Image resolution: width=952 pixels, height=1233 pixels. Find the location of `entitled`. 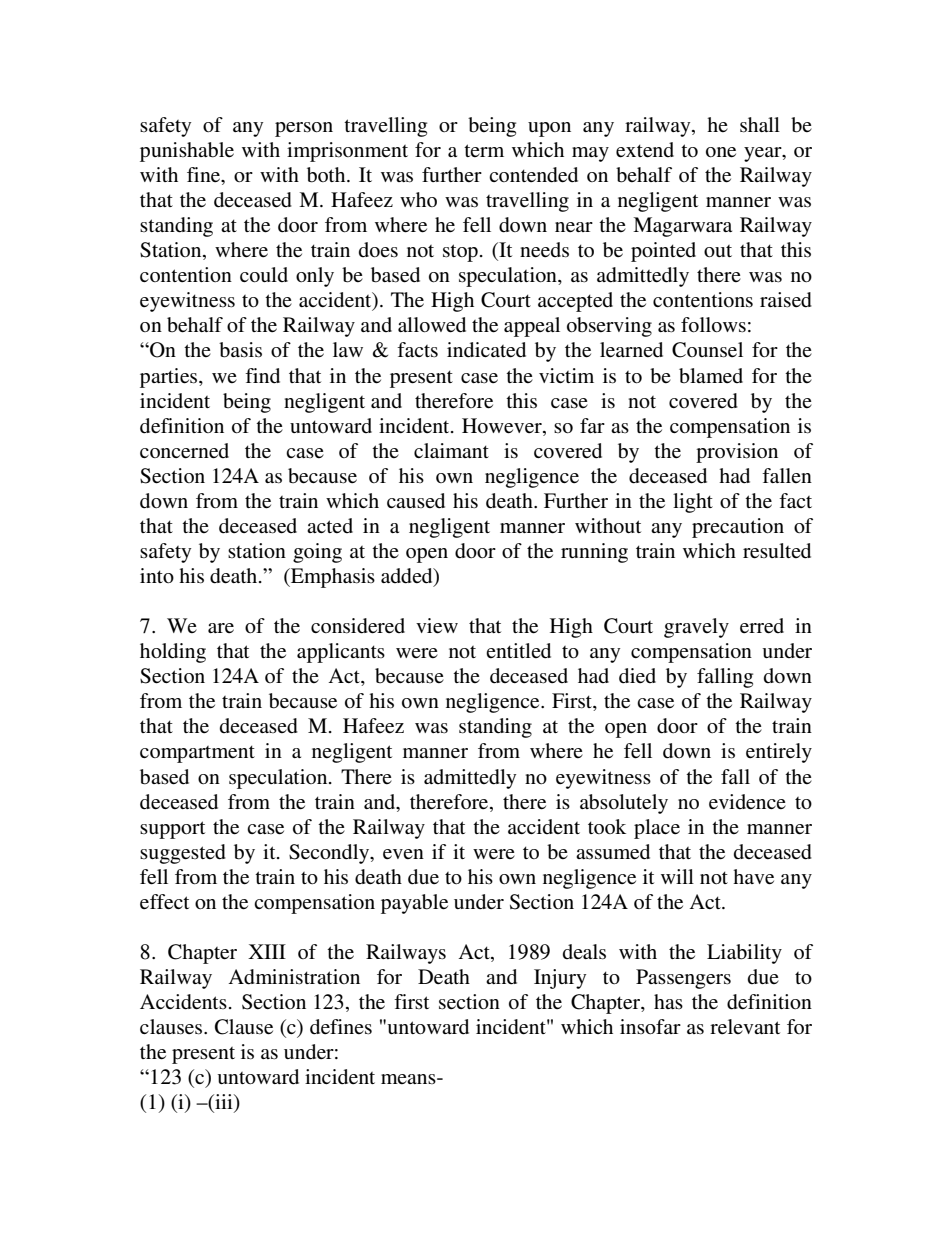

entitled is located at coordinates (518, 651).
